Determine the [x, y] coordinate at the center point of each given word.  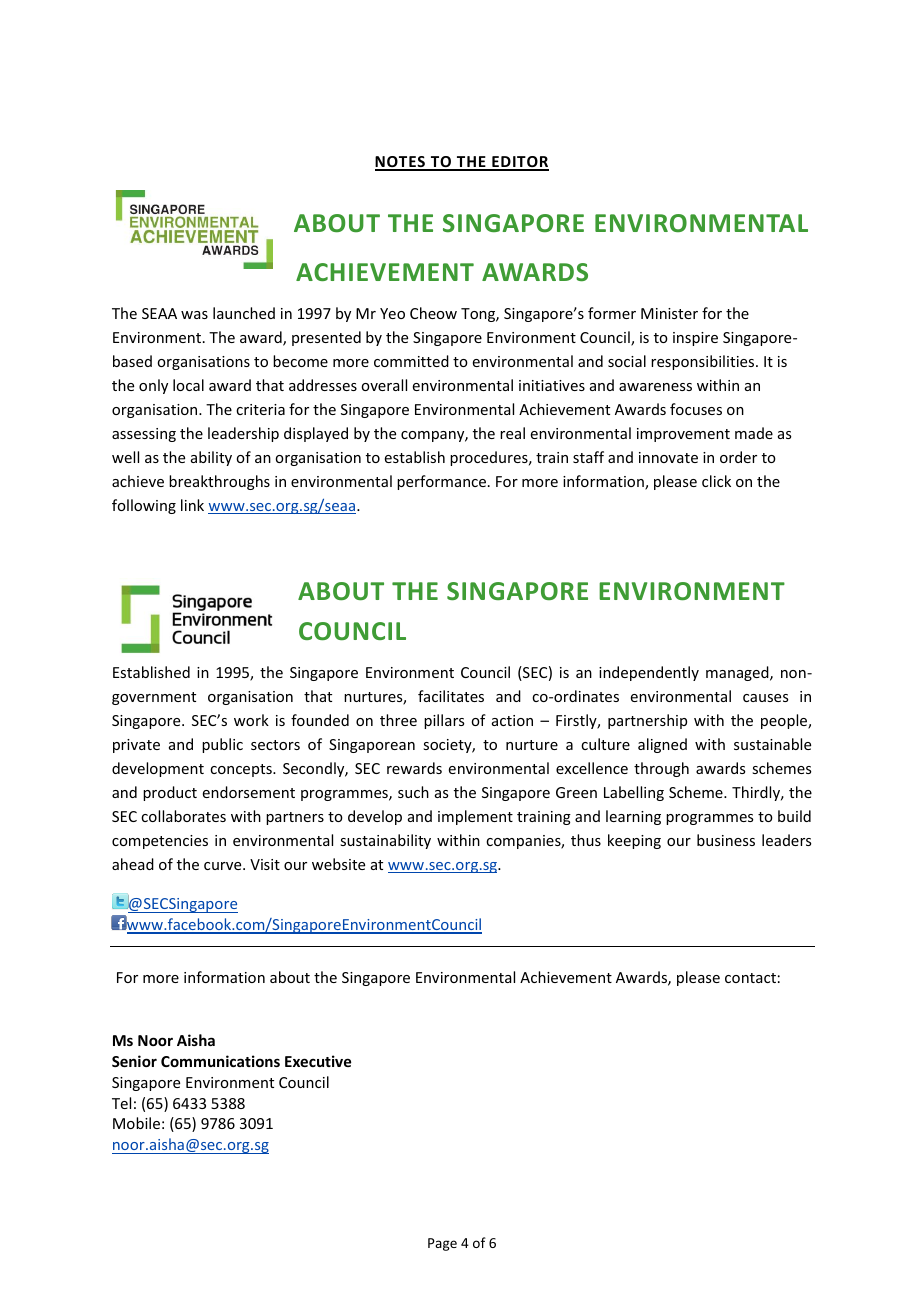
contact [750, 978]
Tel [121, 1103]
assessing [144, 435]
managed [738, 673]
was [194, 315]
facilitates [451, 696]
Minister [669, 313]
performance [441, 482]
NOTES [401, 163]
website [338, 864]
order [738, 457]
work [251, 720]
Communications [220, 1061]
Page [442, 1244]
